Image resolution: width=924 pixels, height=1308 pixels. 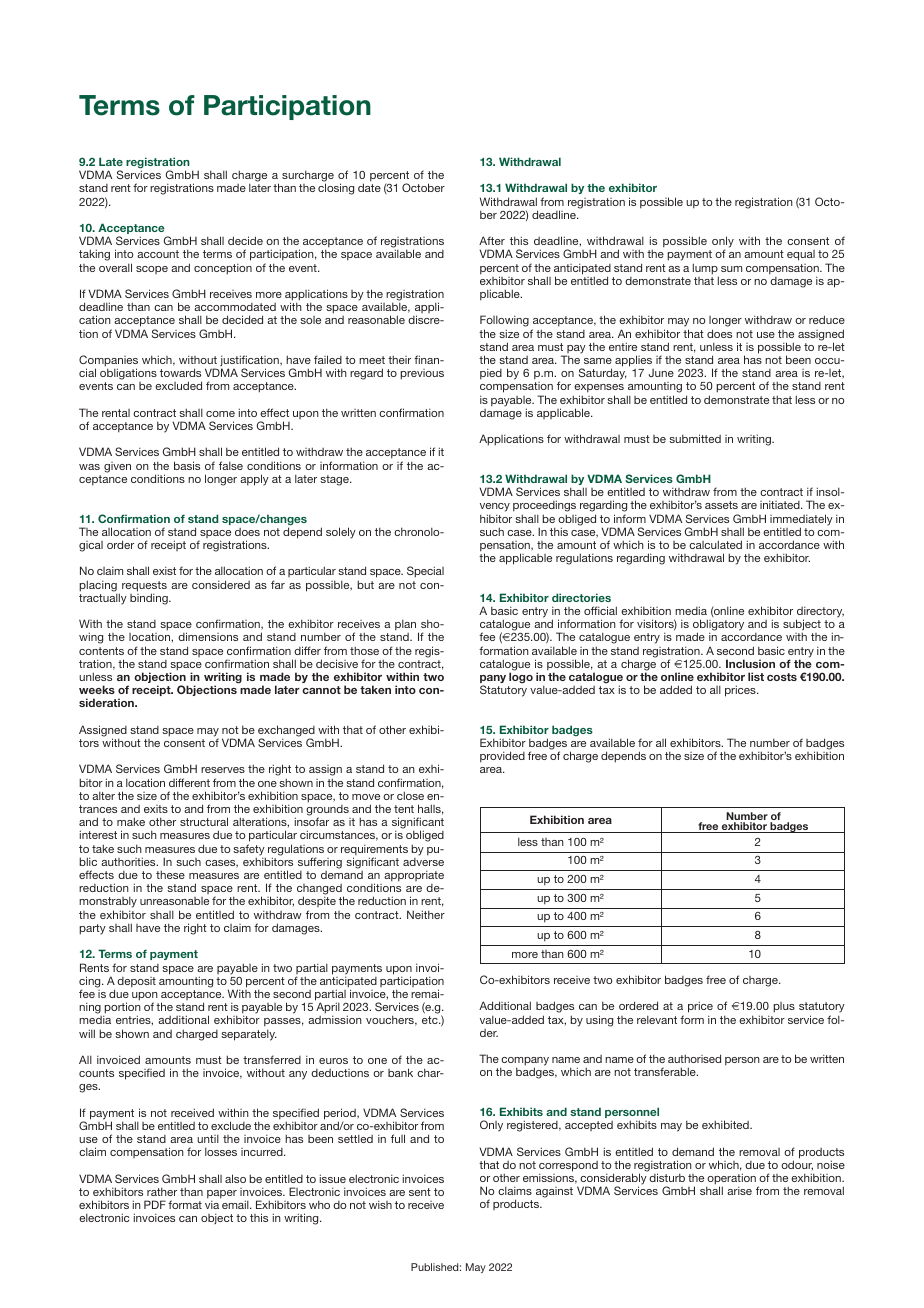 I want to click on weeks, so click(x=97, y=689).
